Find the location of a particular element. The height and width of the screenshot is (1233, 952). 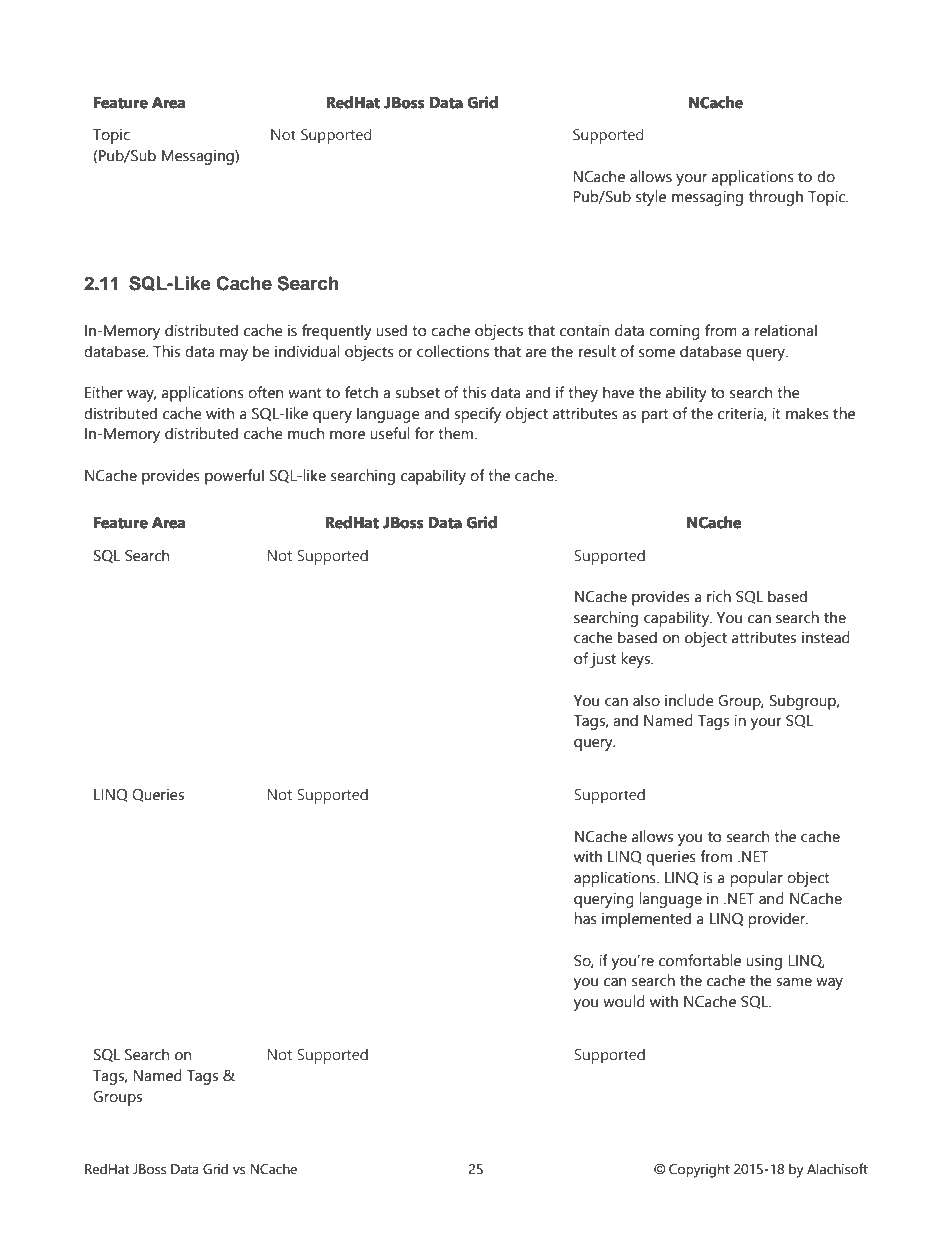

frequently is located at coordinates (337, 332).
